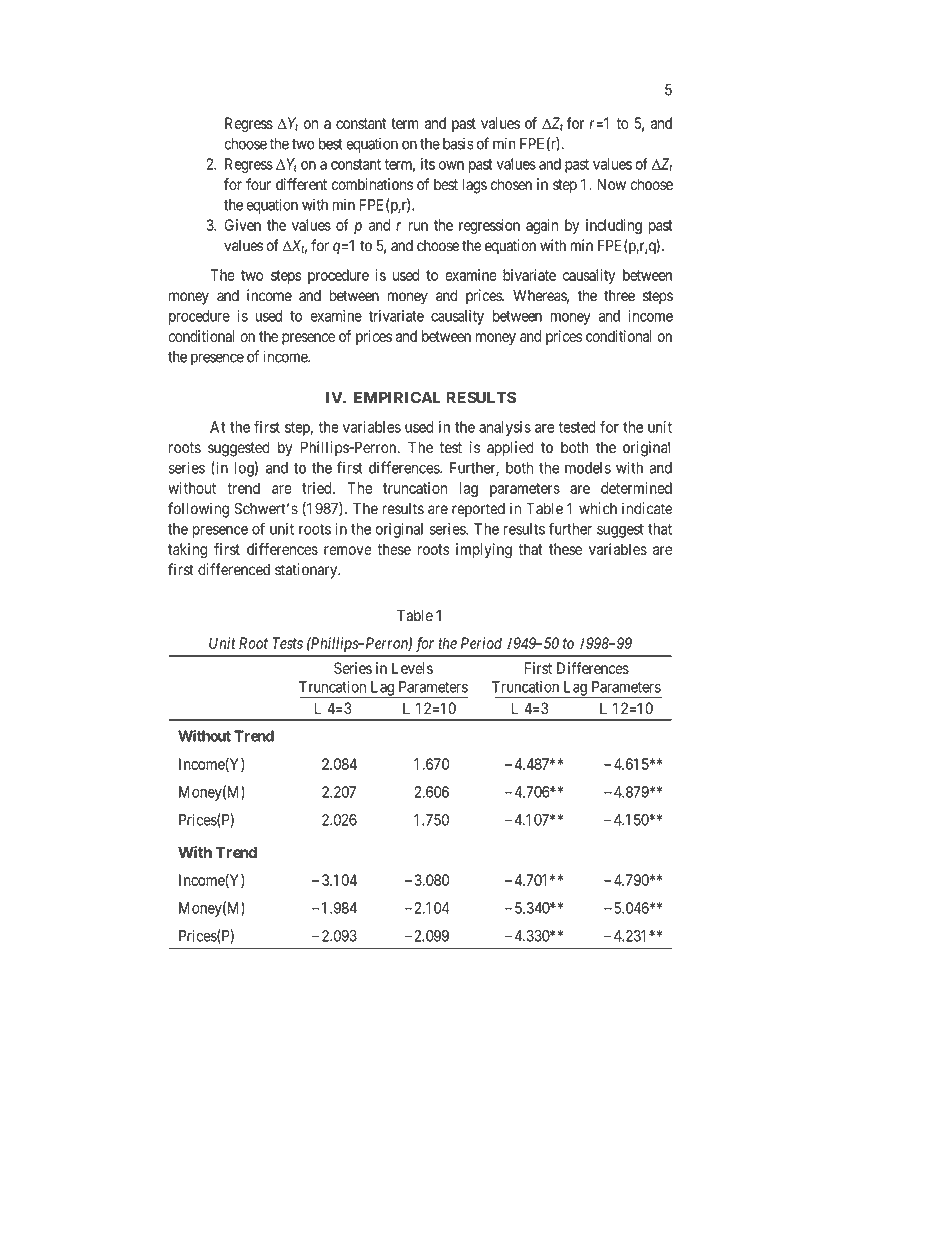 The height and width of the document is (1233, 952). Describe the element at coordinates (478, 510) in the document. I see `reported` at that location.
